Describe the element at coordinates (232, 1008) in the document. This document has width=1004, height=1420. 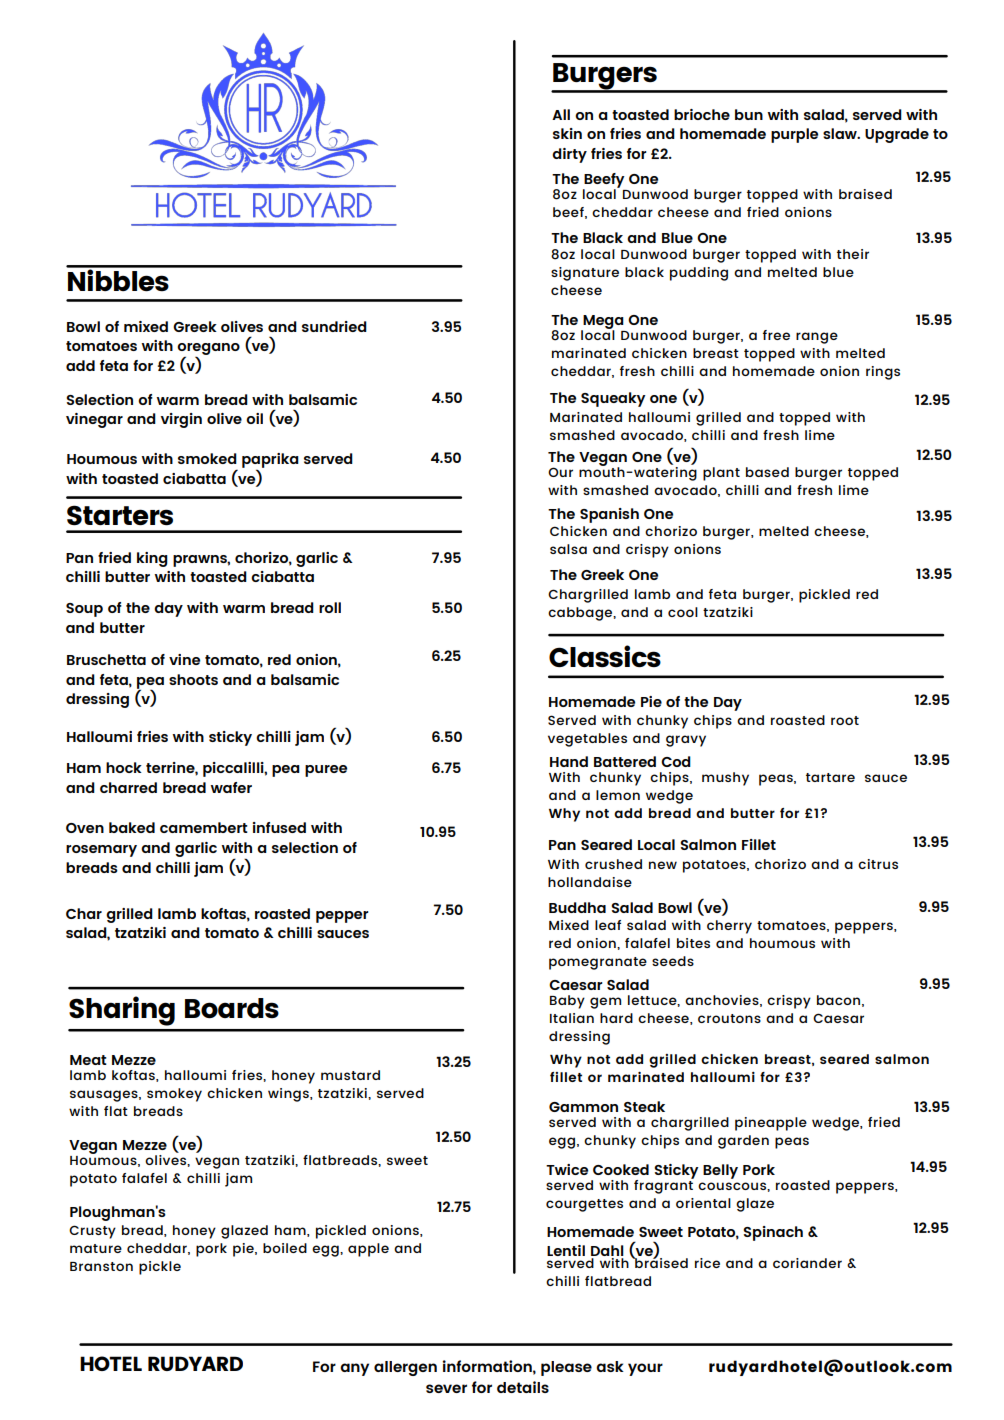
I see `Boards` at that location.
